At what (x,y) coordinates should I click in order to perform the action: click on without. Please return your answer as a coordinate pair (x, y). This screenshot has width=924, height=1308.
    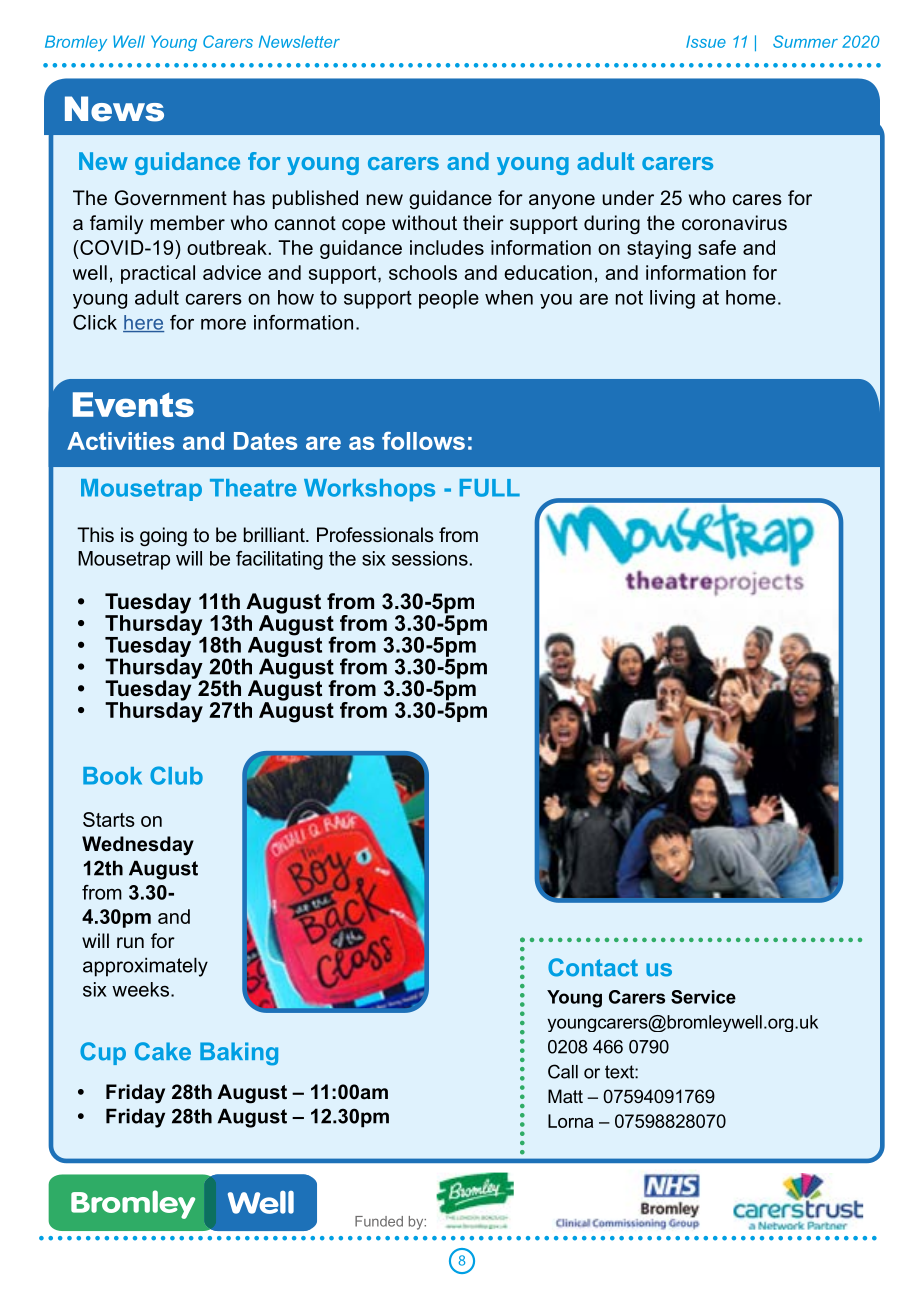
    Looking at the image, I should click on (424, 222).
